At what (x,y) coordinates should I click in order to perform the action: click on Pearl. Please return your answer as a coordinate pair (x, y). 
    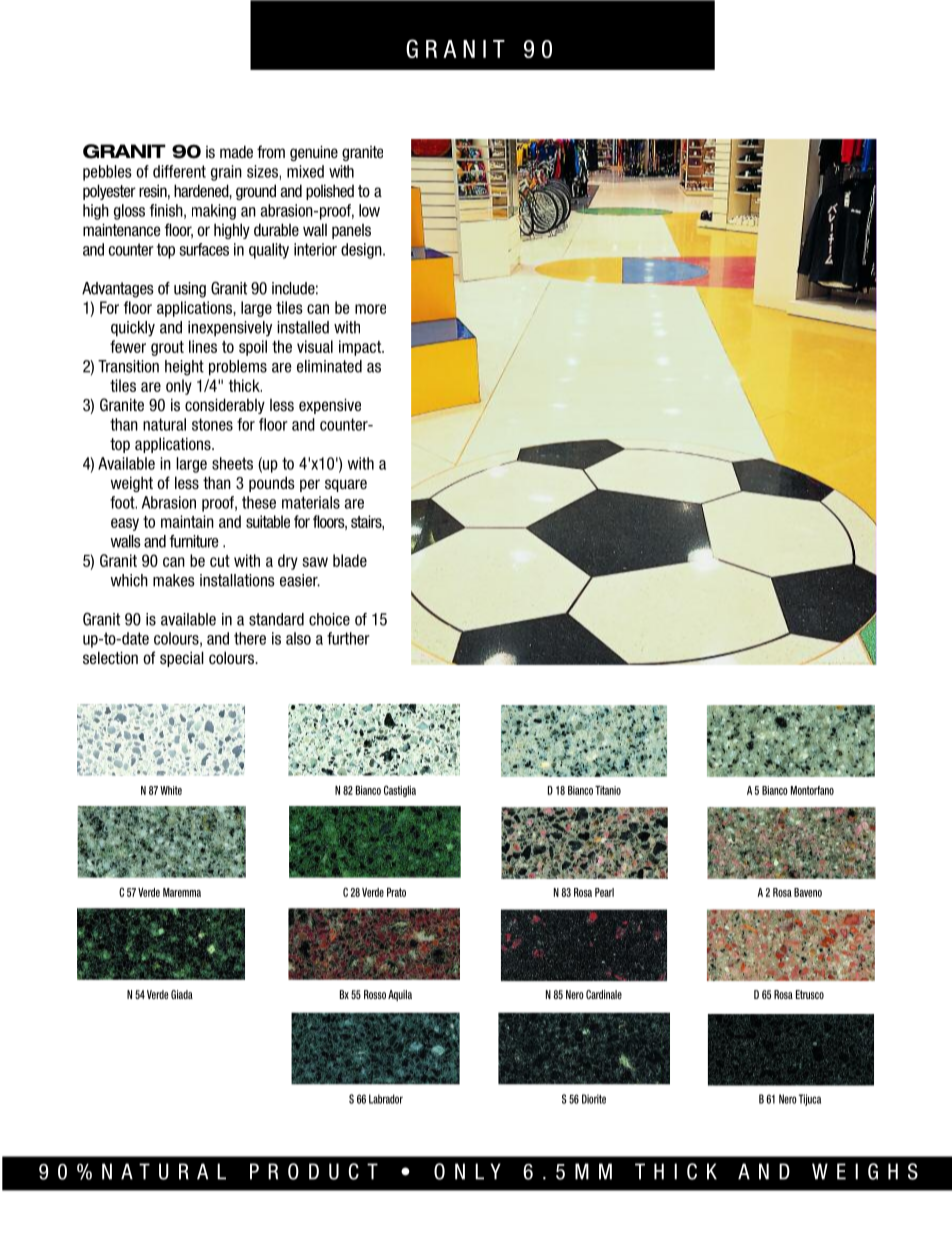
    Looking at the image, I should click on (604, 892).
